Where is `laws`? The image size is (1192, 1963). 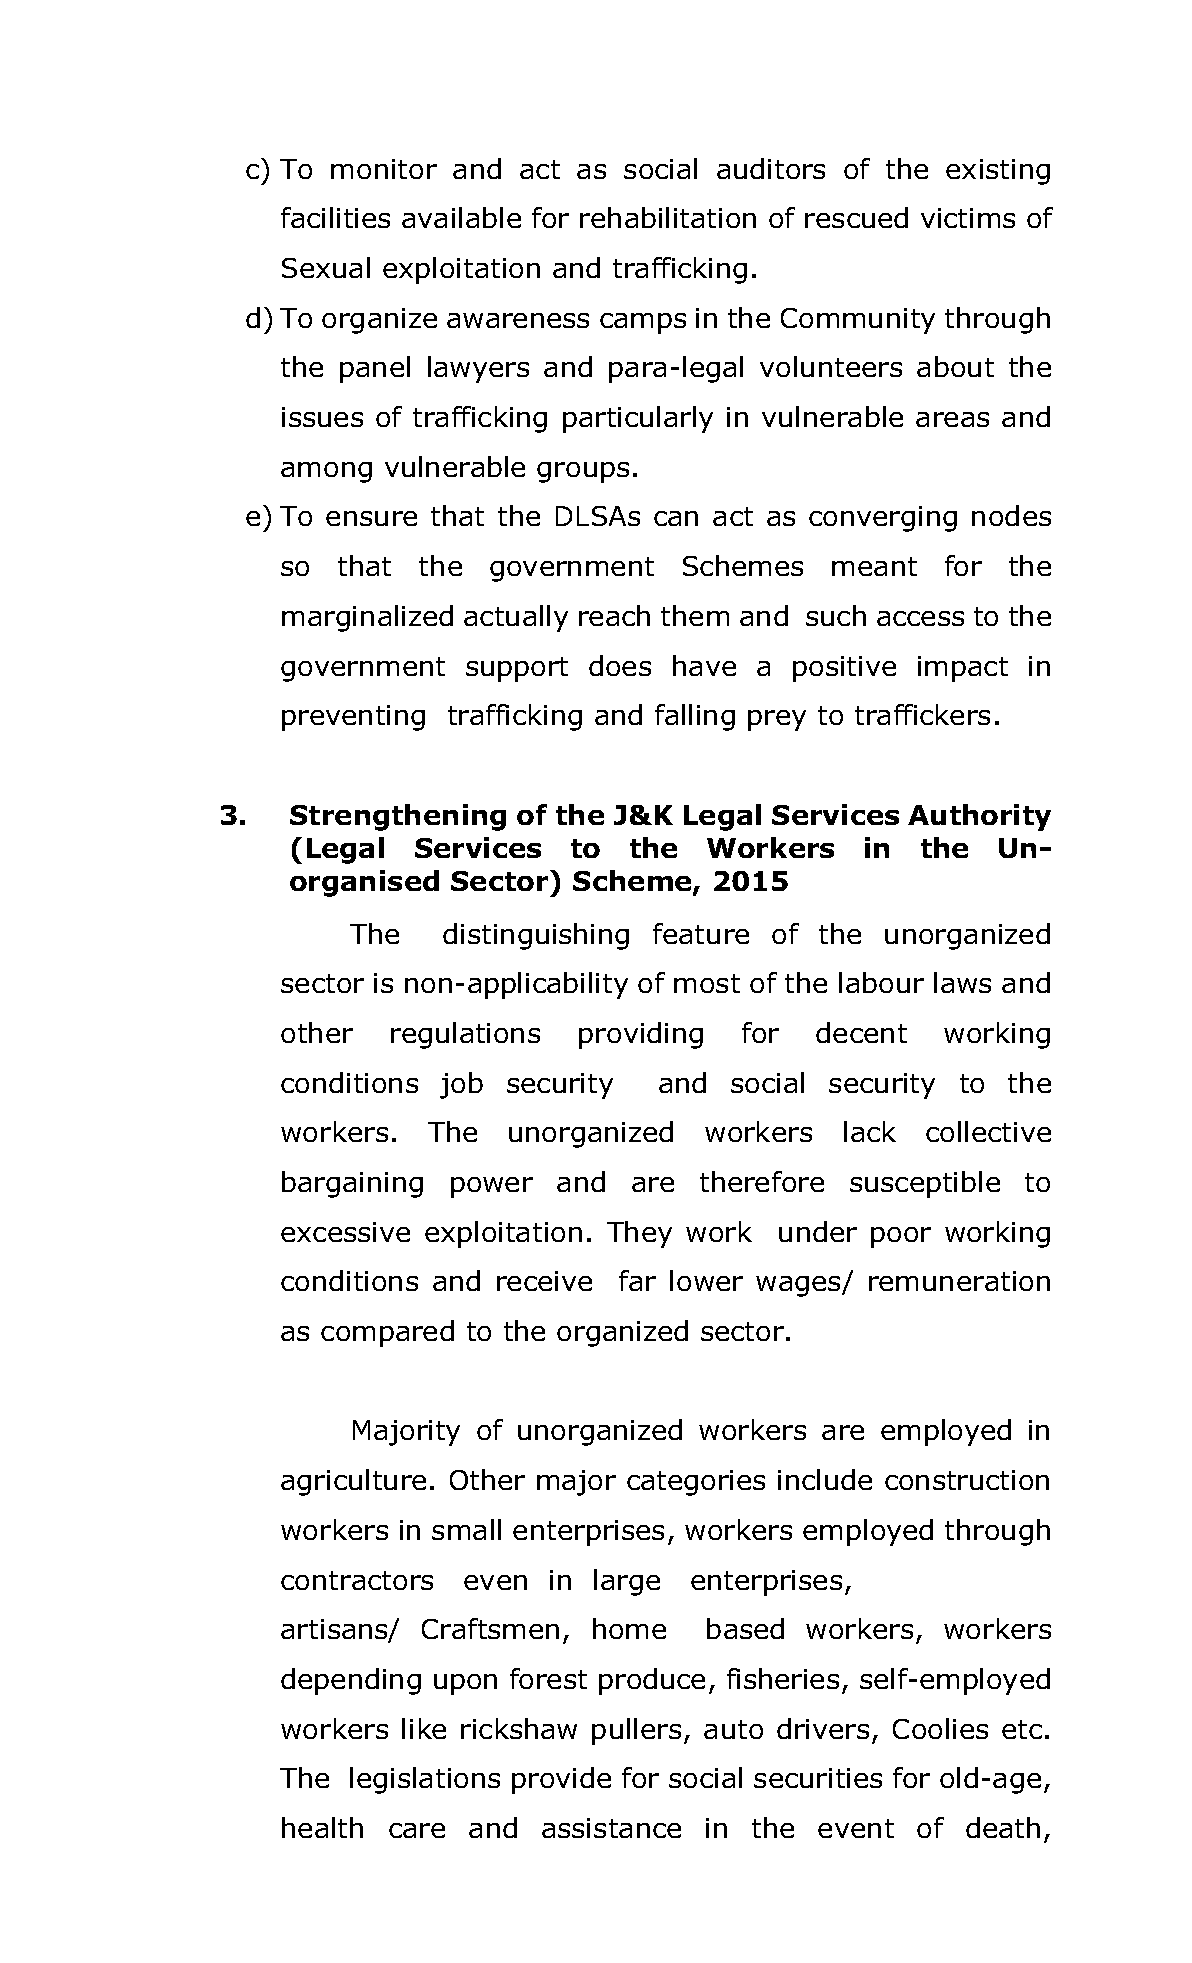
laws is located at coordinates (962, 982).
